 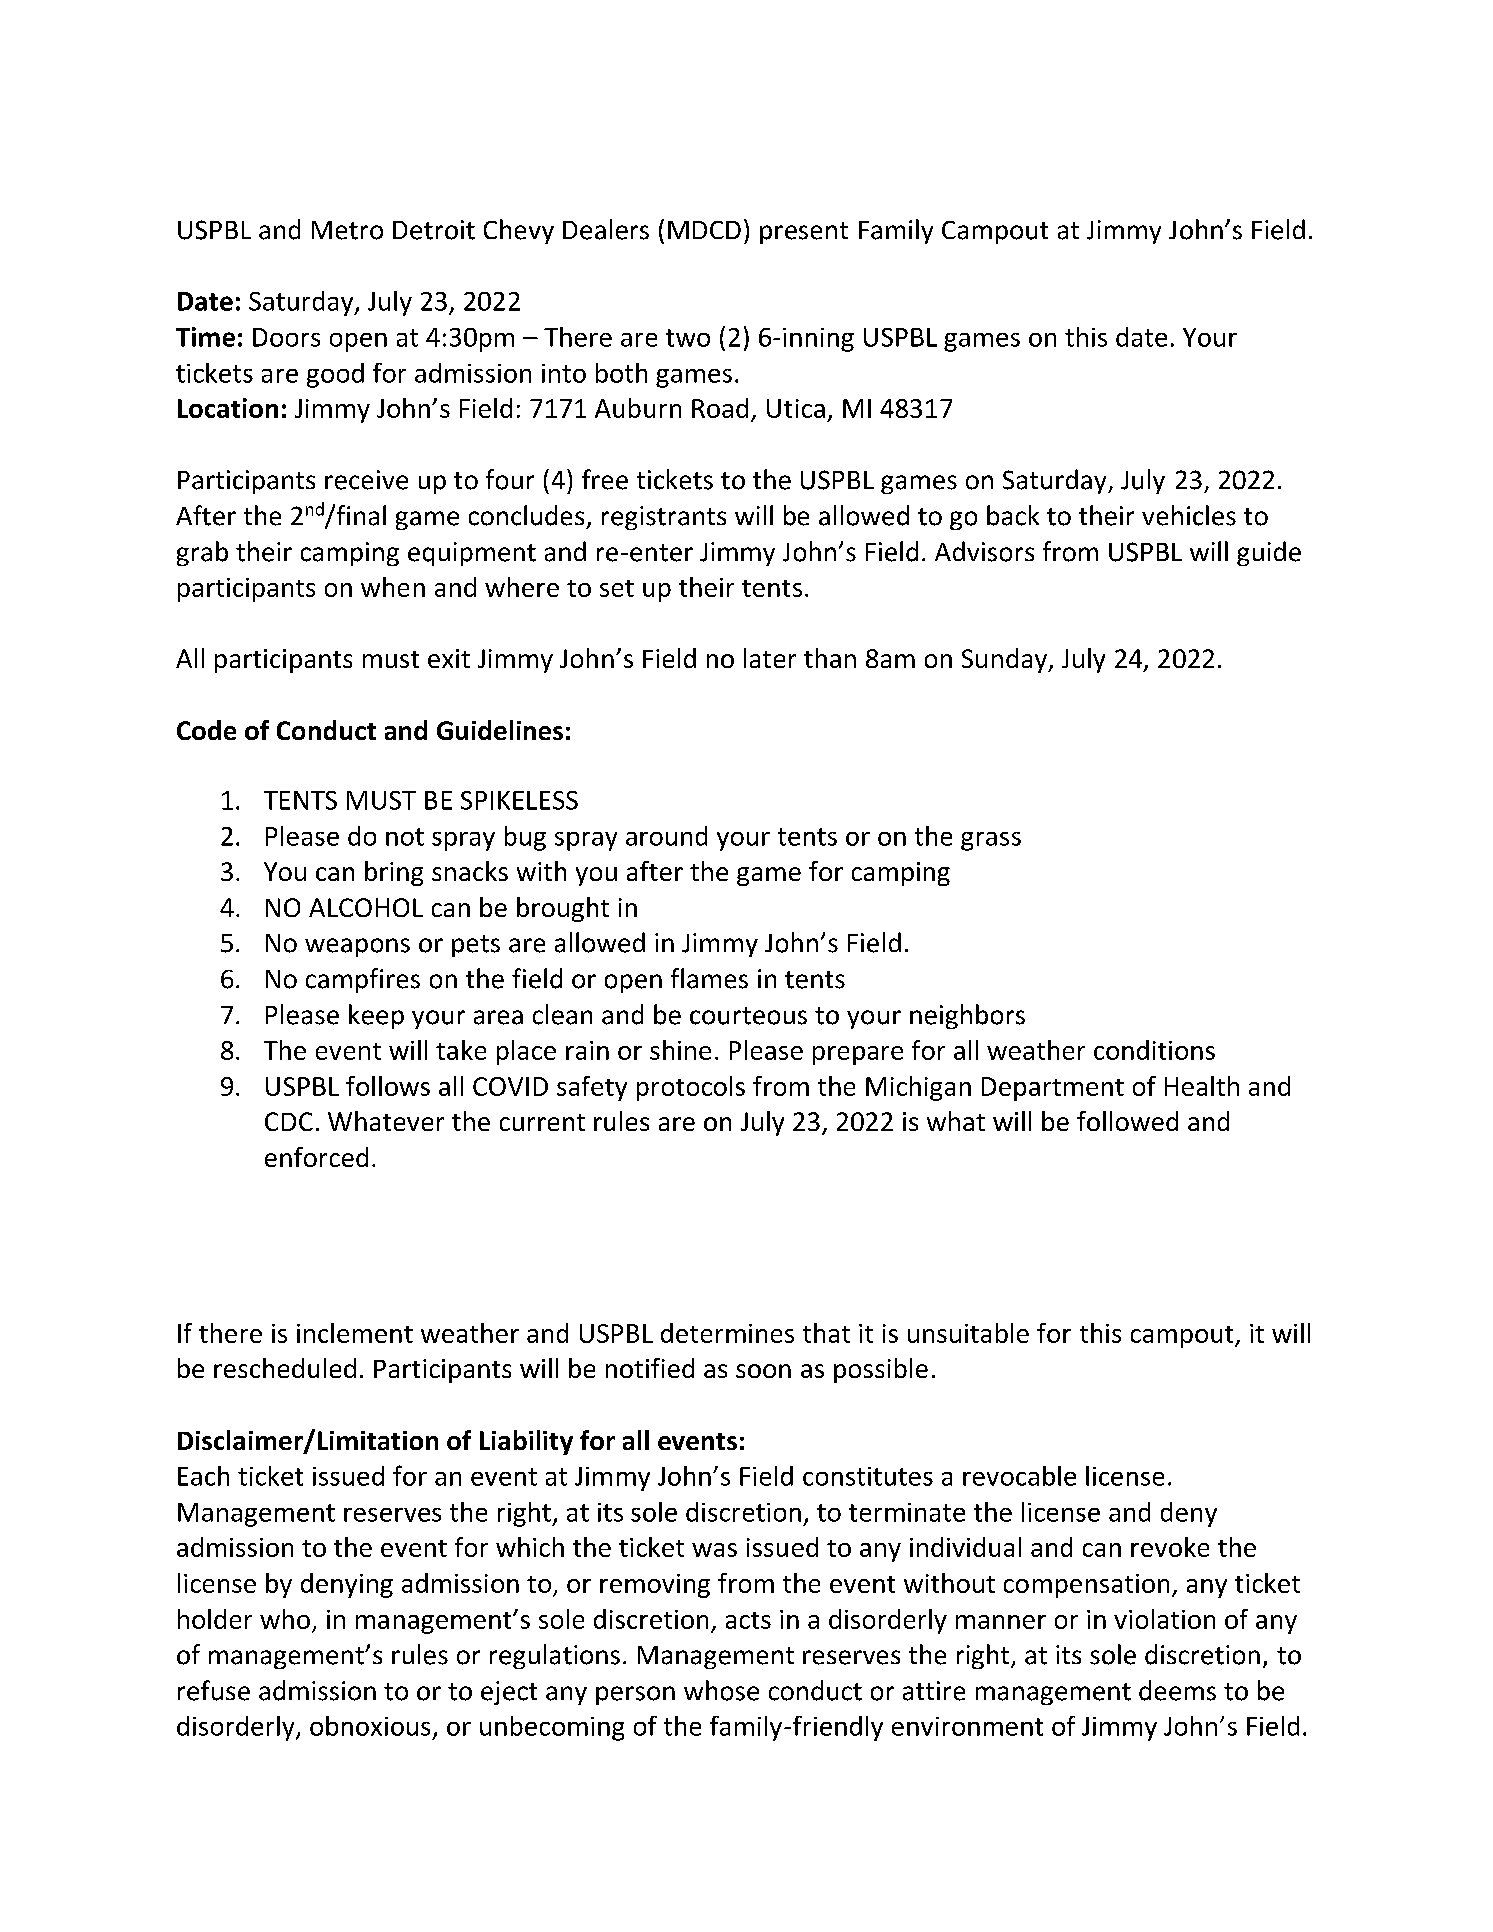 What do you see at coordinates (709, 978) in the page?
I see `flames` at bounding box center [709, 978].
